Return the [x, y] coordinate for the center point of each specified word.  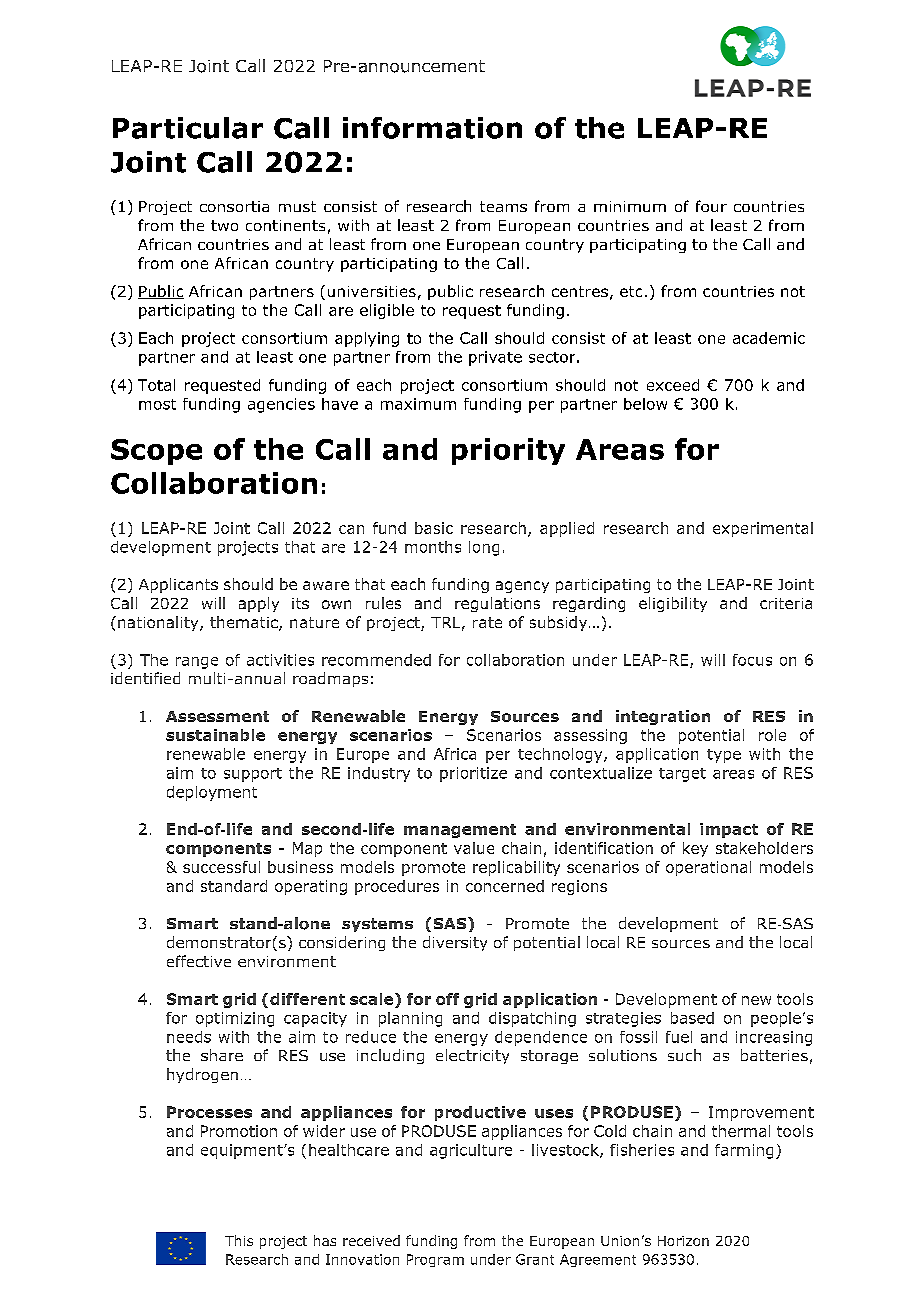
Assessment [217, 716]
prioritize [473, 774]
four [711, 206]
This [239, 1240]
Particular [188, 128]
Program [435, 1260]
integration [663, 717]
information [432, 128]
